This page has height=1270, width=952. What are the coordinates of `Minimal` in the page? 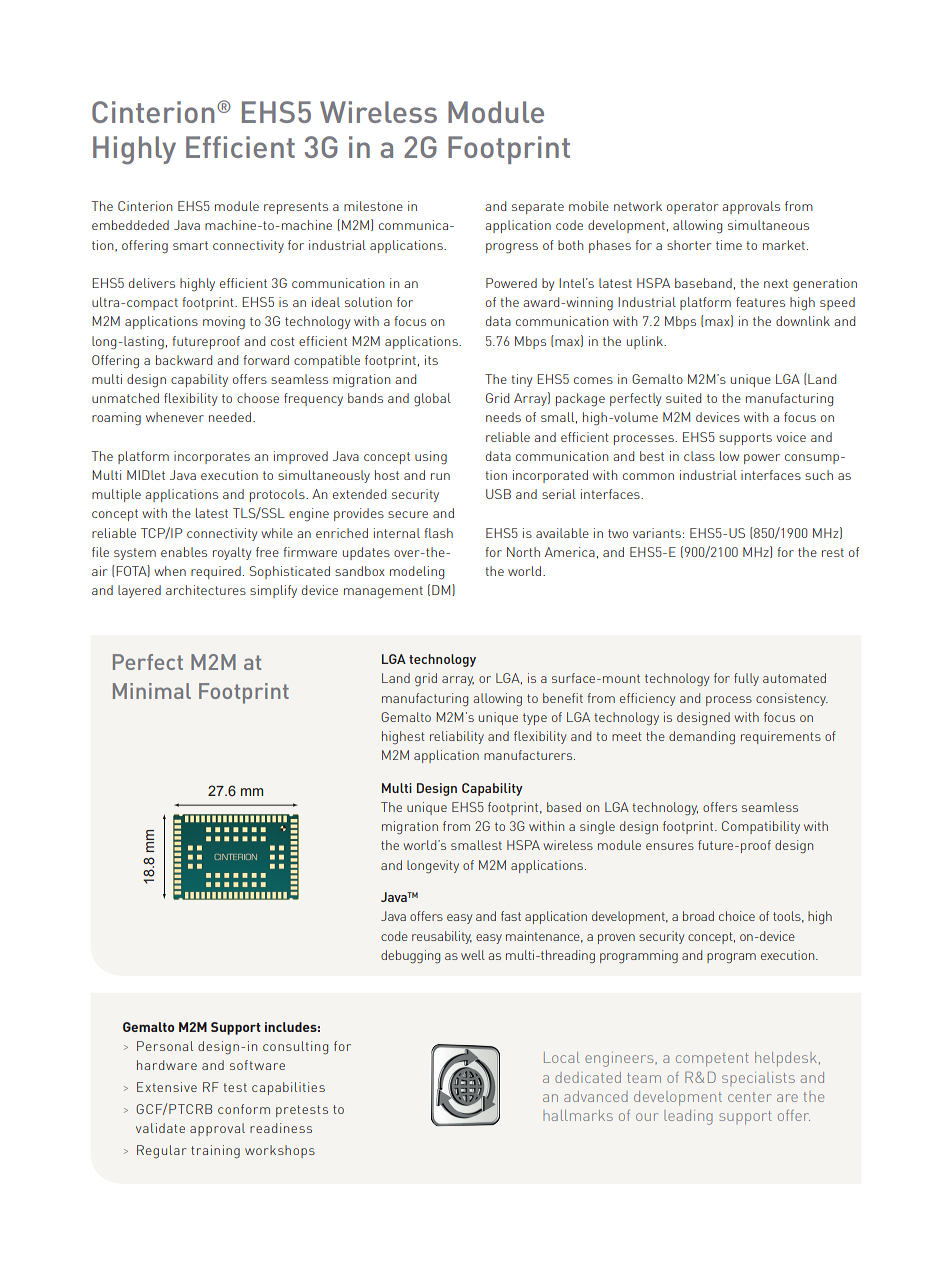 It's located at (152, 691).
